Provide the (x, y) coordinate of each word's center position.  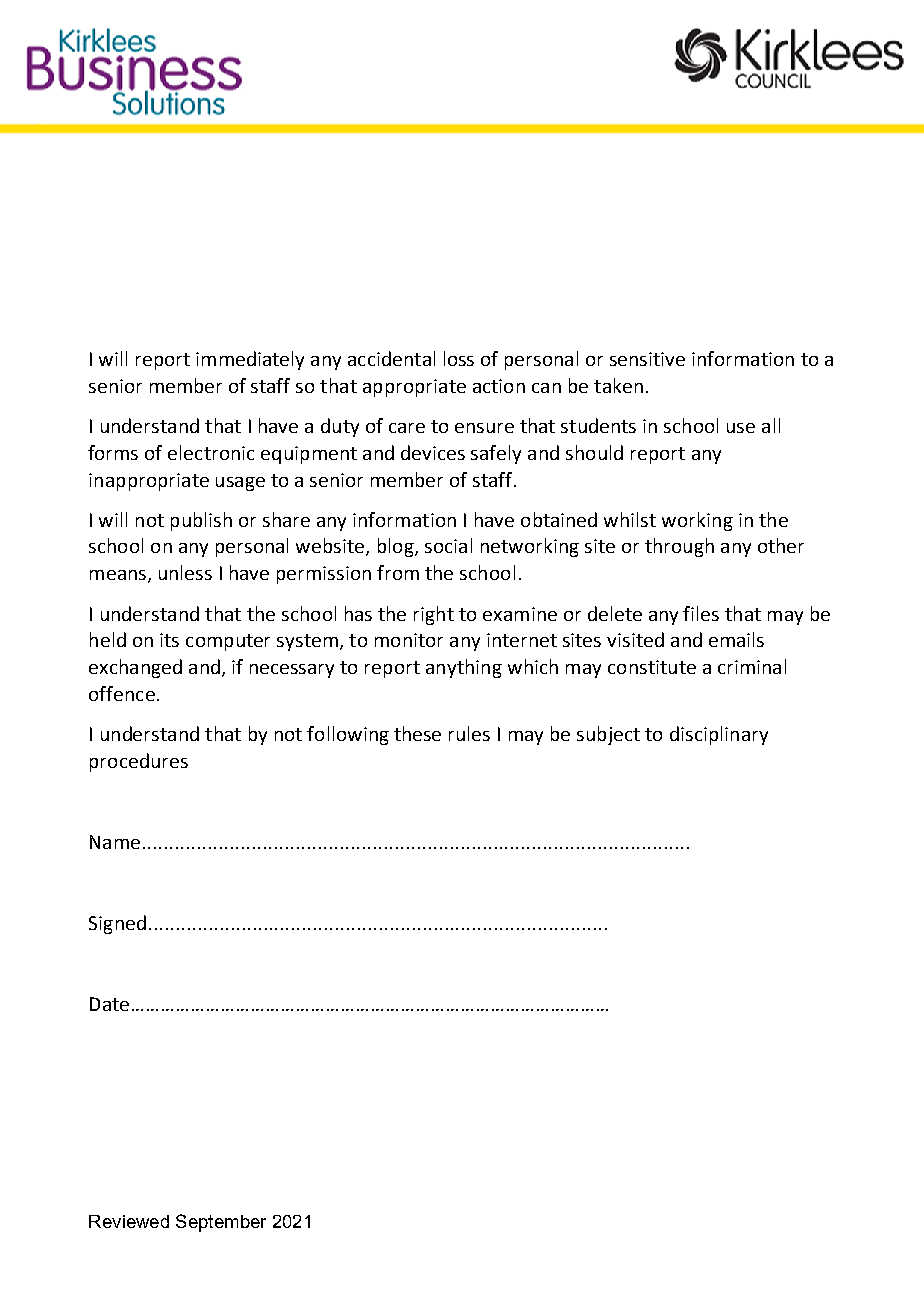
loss (459, 358)
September (221, 1223)
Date (109, 1004)
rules (469, 733)
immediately (250, 360)
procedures (139, 762)
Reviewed (129, 1221)
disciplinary (719, 735)
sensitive (647, 359)
